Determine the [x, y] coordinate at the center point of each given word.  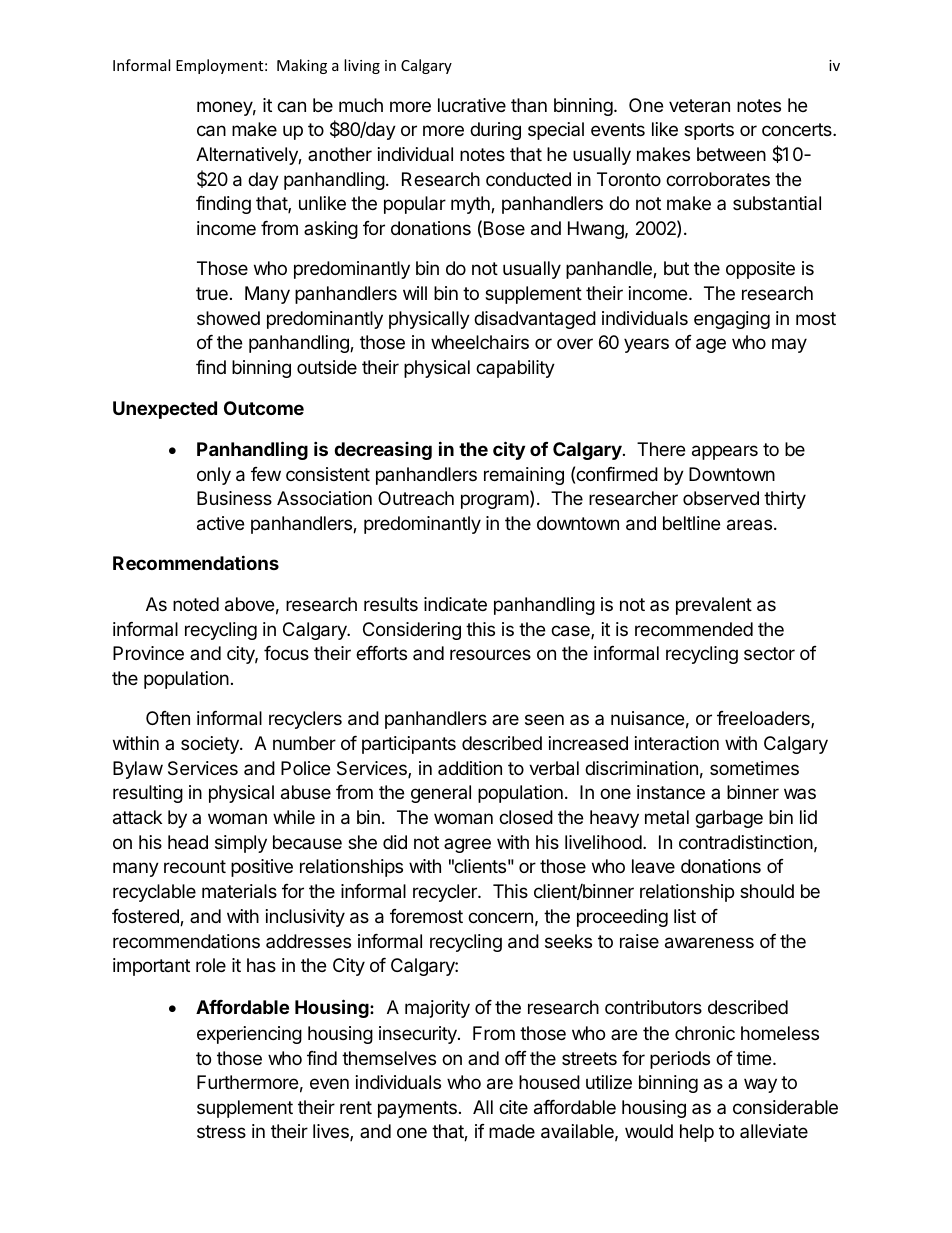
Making [302, 66]
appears [725, 452]
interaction [677, 743]
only [214, 476]
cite [513, 1107]
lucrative [472, 105]
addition [470, 768]
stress [221, 1131]
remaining [524, 476]
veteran [699, 106]
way [760, 1085]
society [211, 745]
